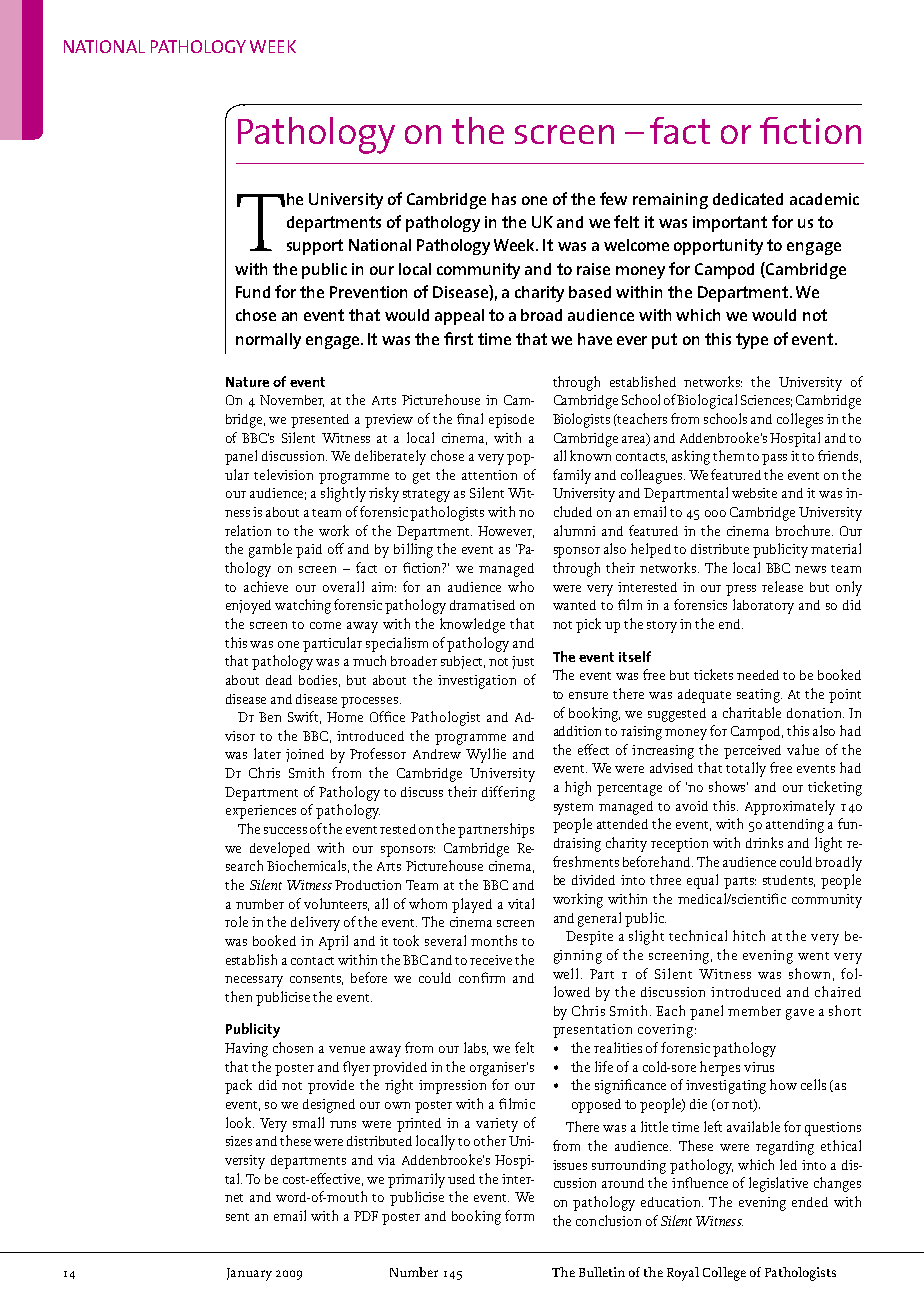  I want to click on has, so click(504, 199).
